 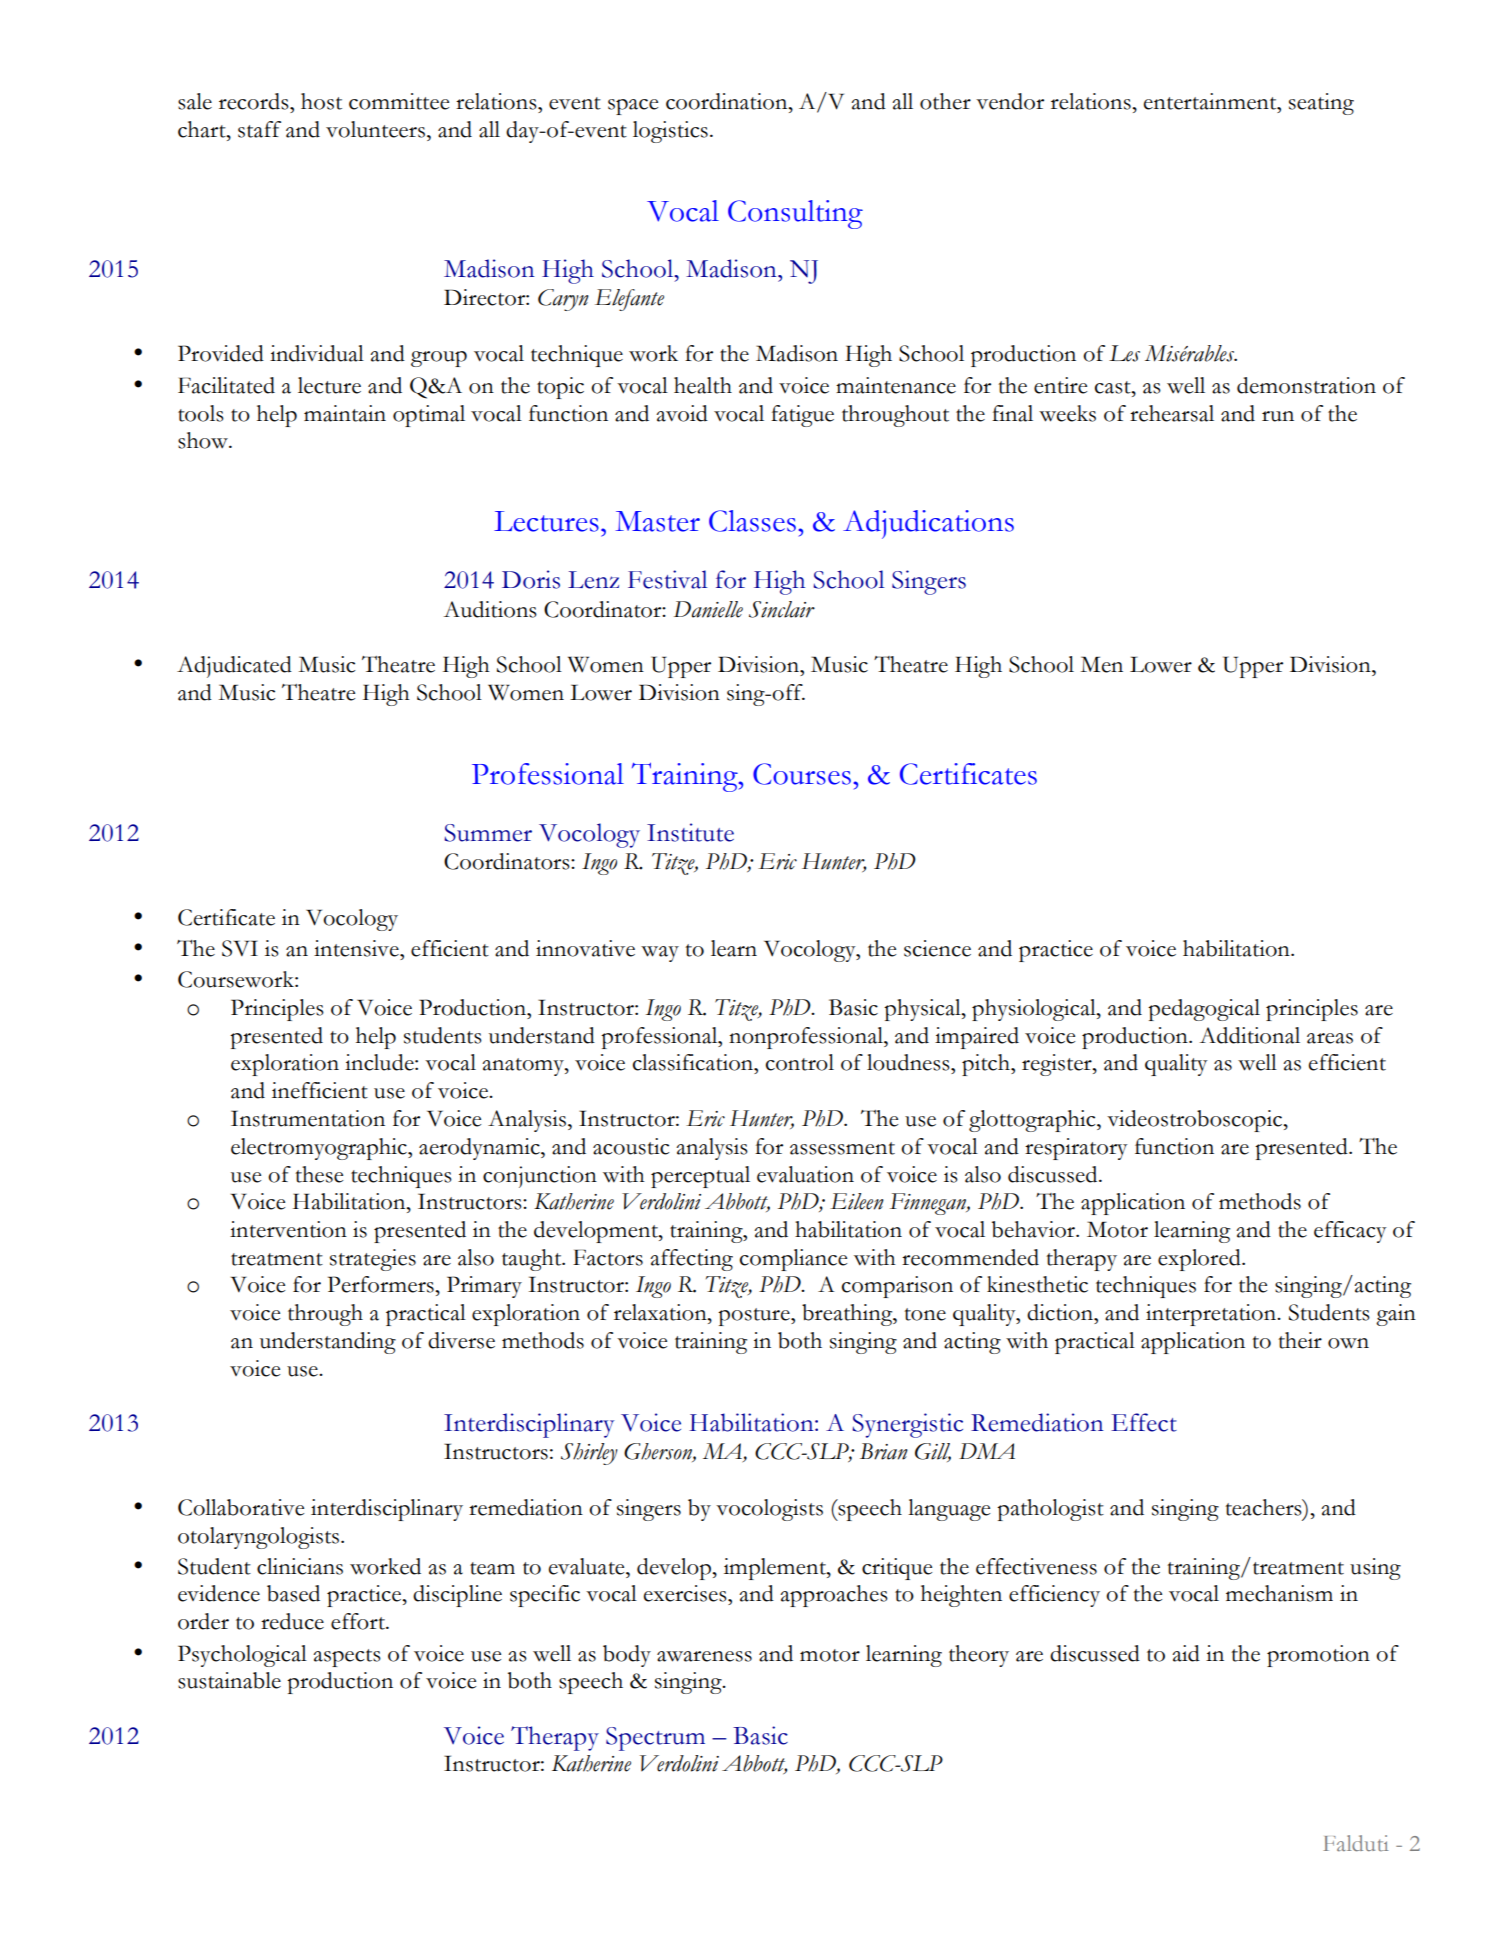 I want to click on Classes, so click(x=752, y=521).
